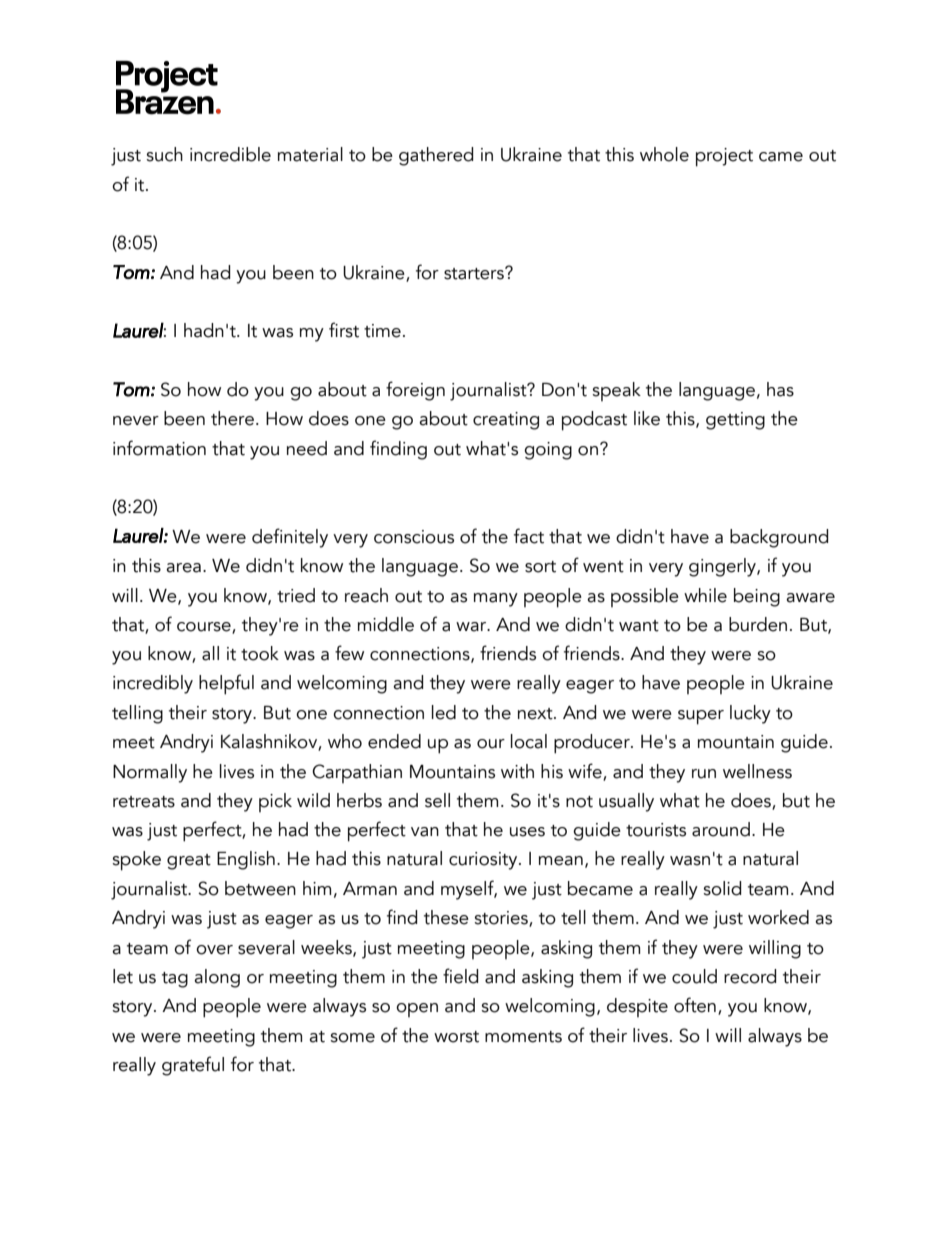 Image resolution: width=952 pixels, height=1233 pixels. Describe the element at coordinates (230, 154) in the document. I see `incredible` at that location.
